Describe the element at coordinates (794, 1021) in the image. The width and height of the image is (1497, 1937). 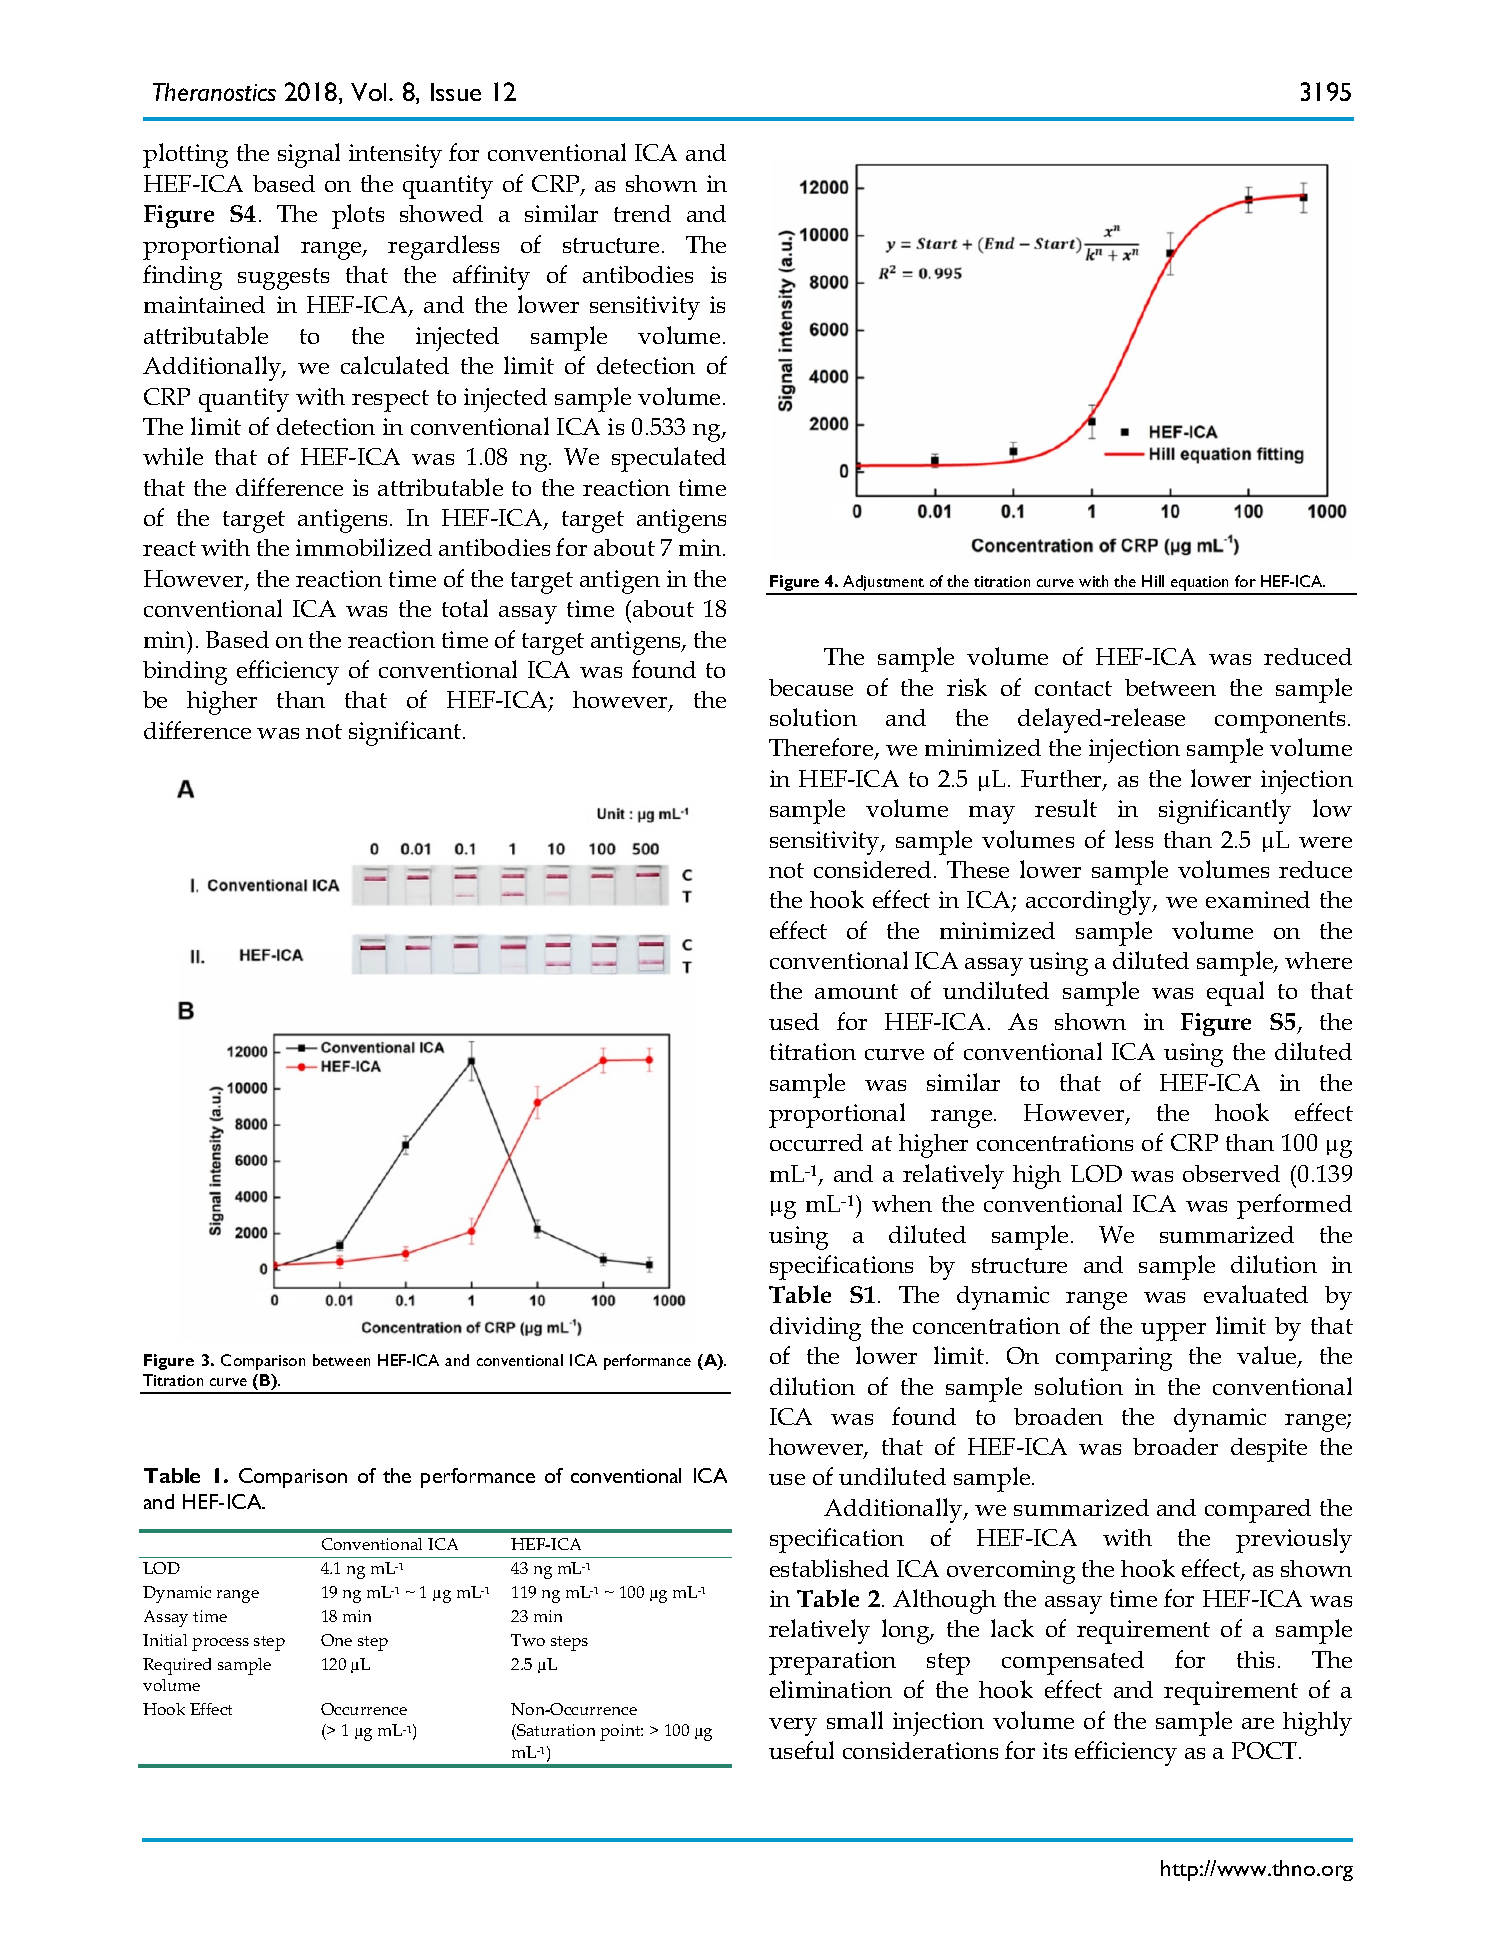
I see `used` at that location.
